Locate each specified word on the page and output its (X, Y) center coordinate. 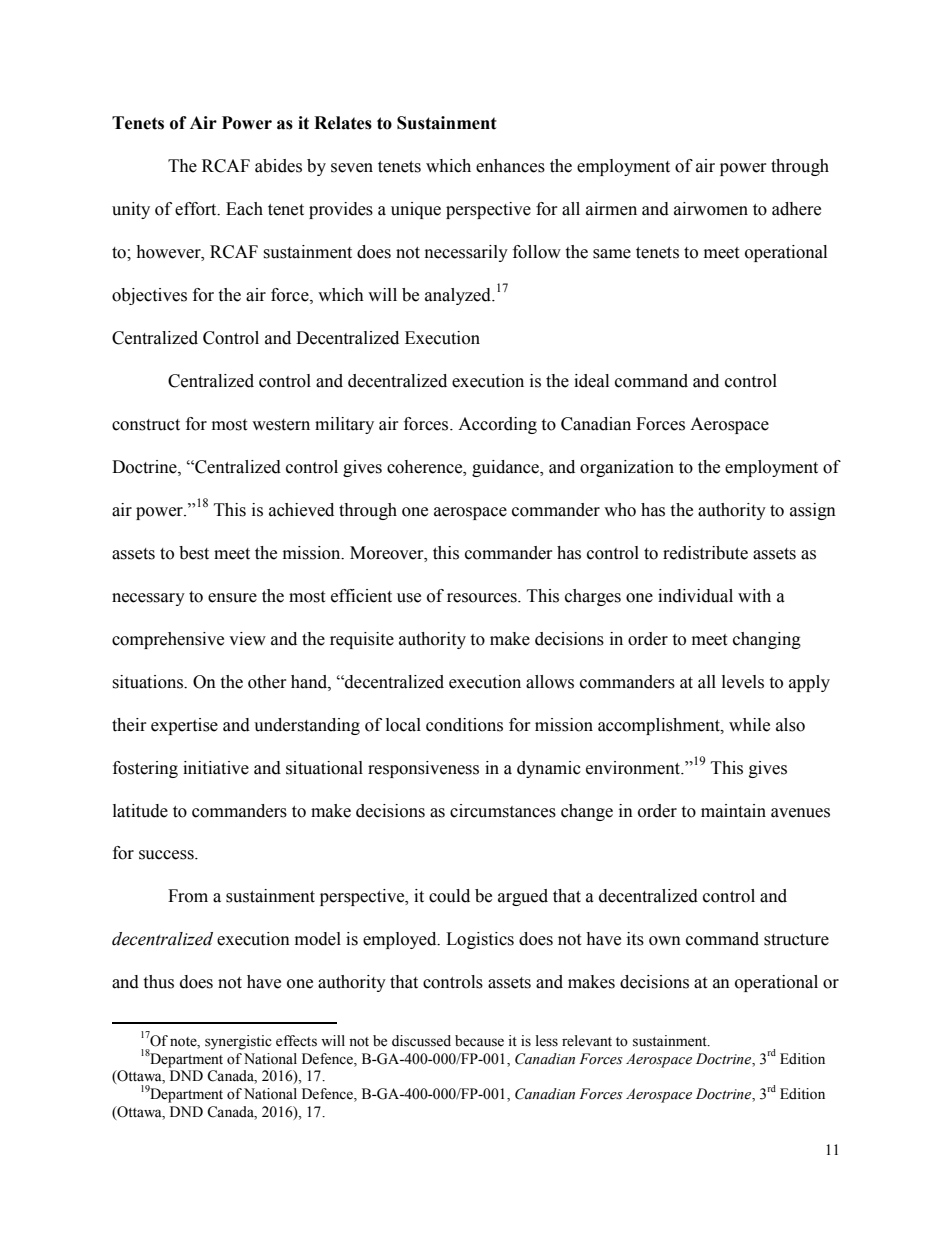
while (749, 725)
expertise (184, 726)
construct (146, 425)
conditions (464, 725)
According (497, 425)
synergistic (238, 1042)
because (479, 1041)
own (665, 941)
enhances (510, 166)
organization (627, 468)
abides (278, 166)
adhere (796, 209)
